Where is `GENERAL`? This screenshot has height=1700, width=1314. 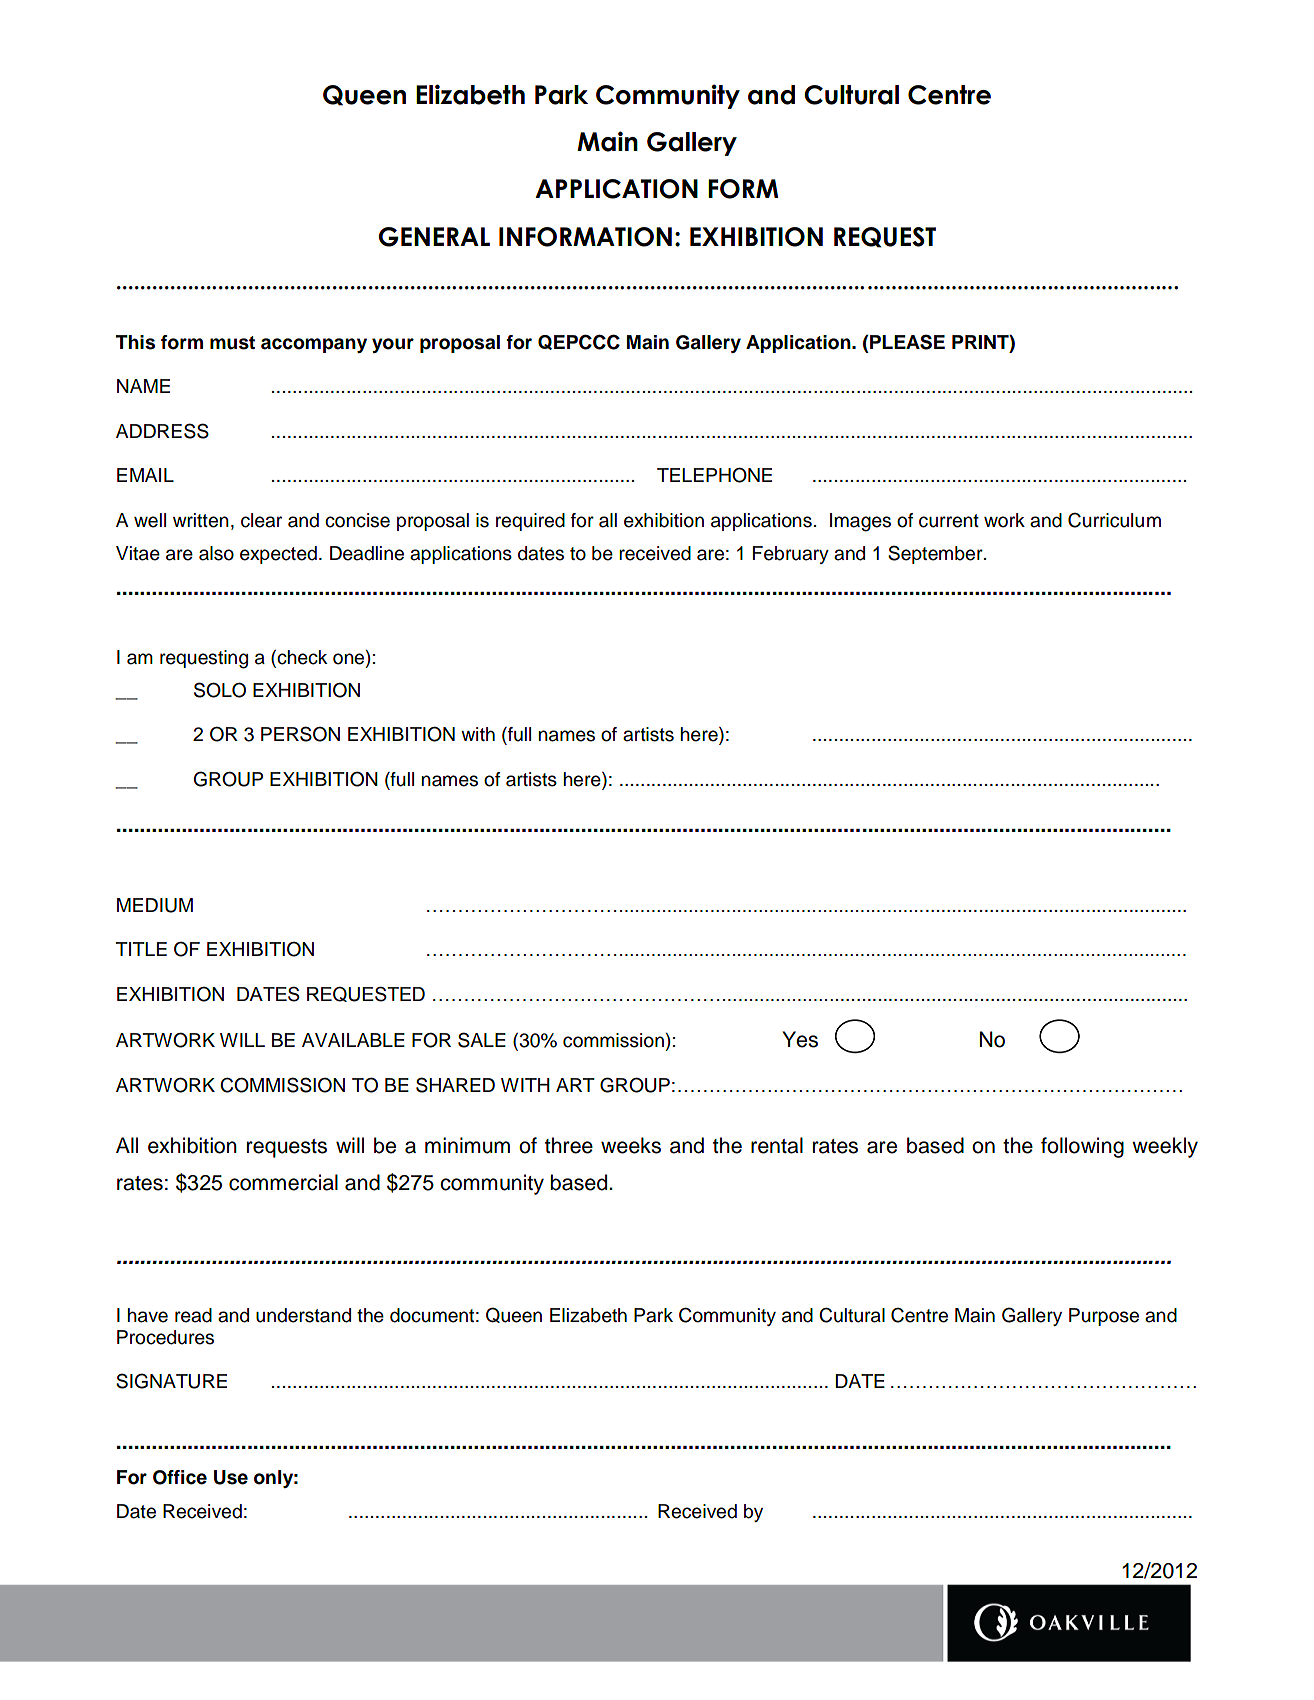 GENERAL is located at coordinates (434, 237).
